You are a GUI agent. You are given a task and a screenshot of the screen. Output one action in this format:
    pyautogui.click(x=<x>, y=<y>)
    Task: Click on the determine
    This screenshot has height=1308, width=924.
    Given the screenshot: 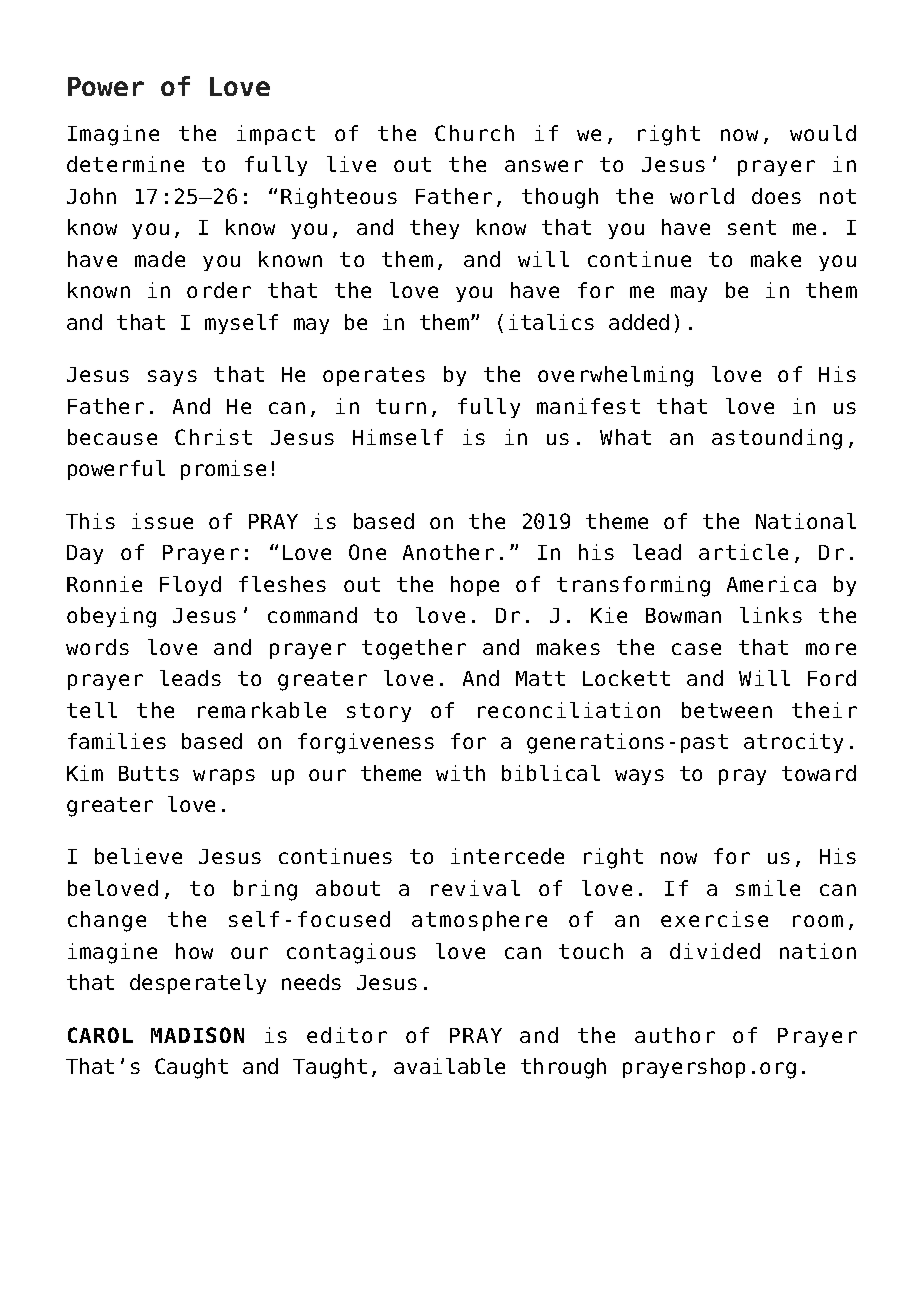 What is the action you would take?
    pyautogui.click(x=125, y=164)
